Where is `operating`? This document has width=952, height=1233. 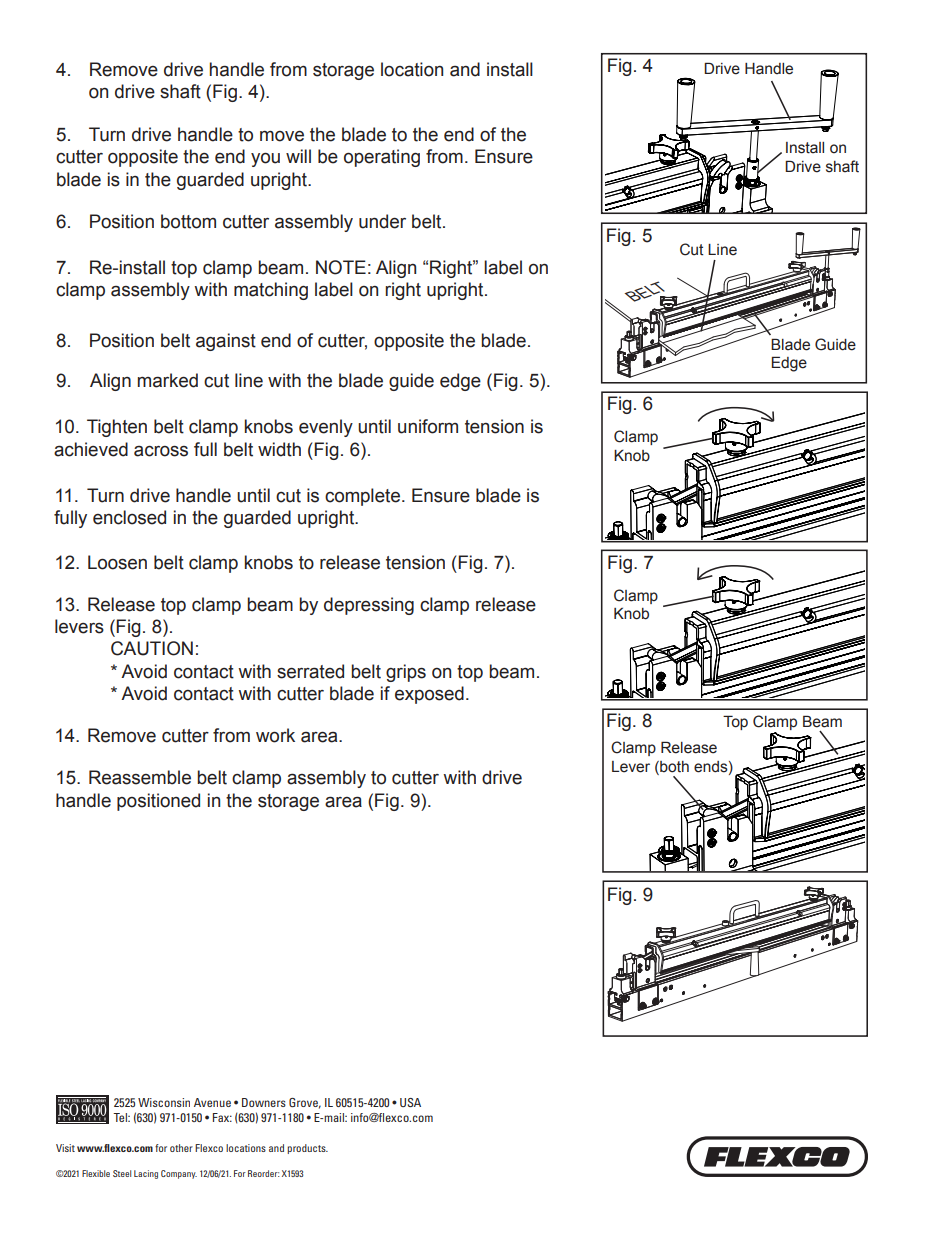 operating is located at coordinates (382, 158).
